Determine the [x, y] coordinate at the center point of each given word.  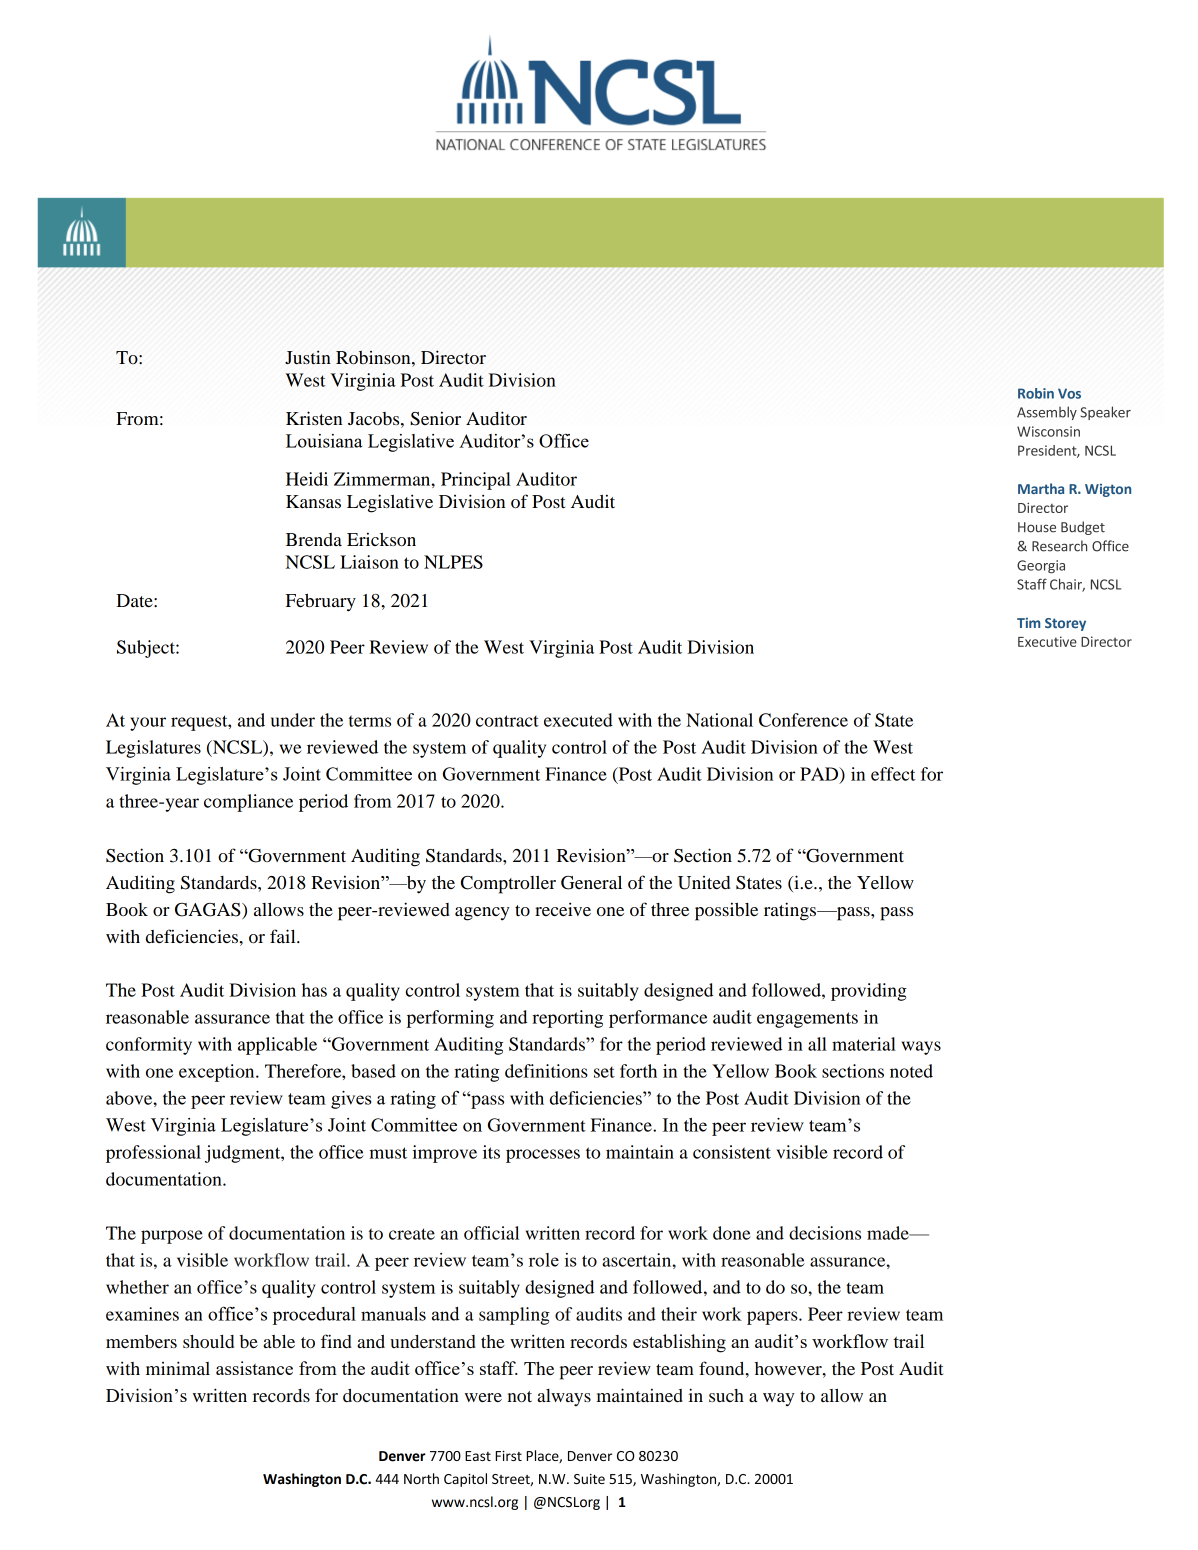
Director [453, 357]
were [483, 1397]
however [789, 1368]
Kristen [314, 418]
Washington [302, 1480]
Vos [1069, 393]
